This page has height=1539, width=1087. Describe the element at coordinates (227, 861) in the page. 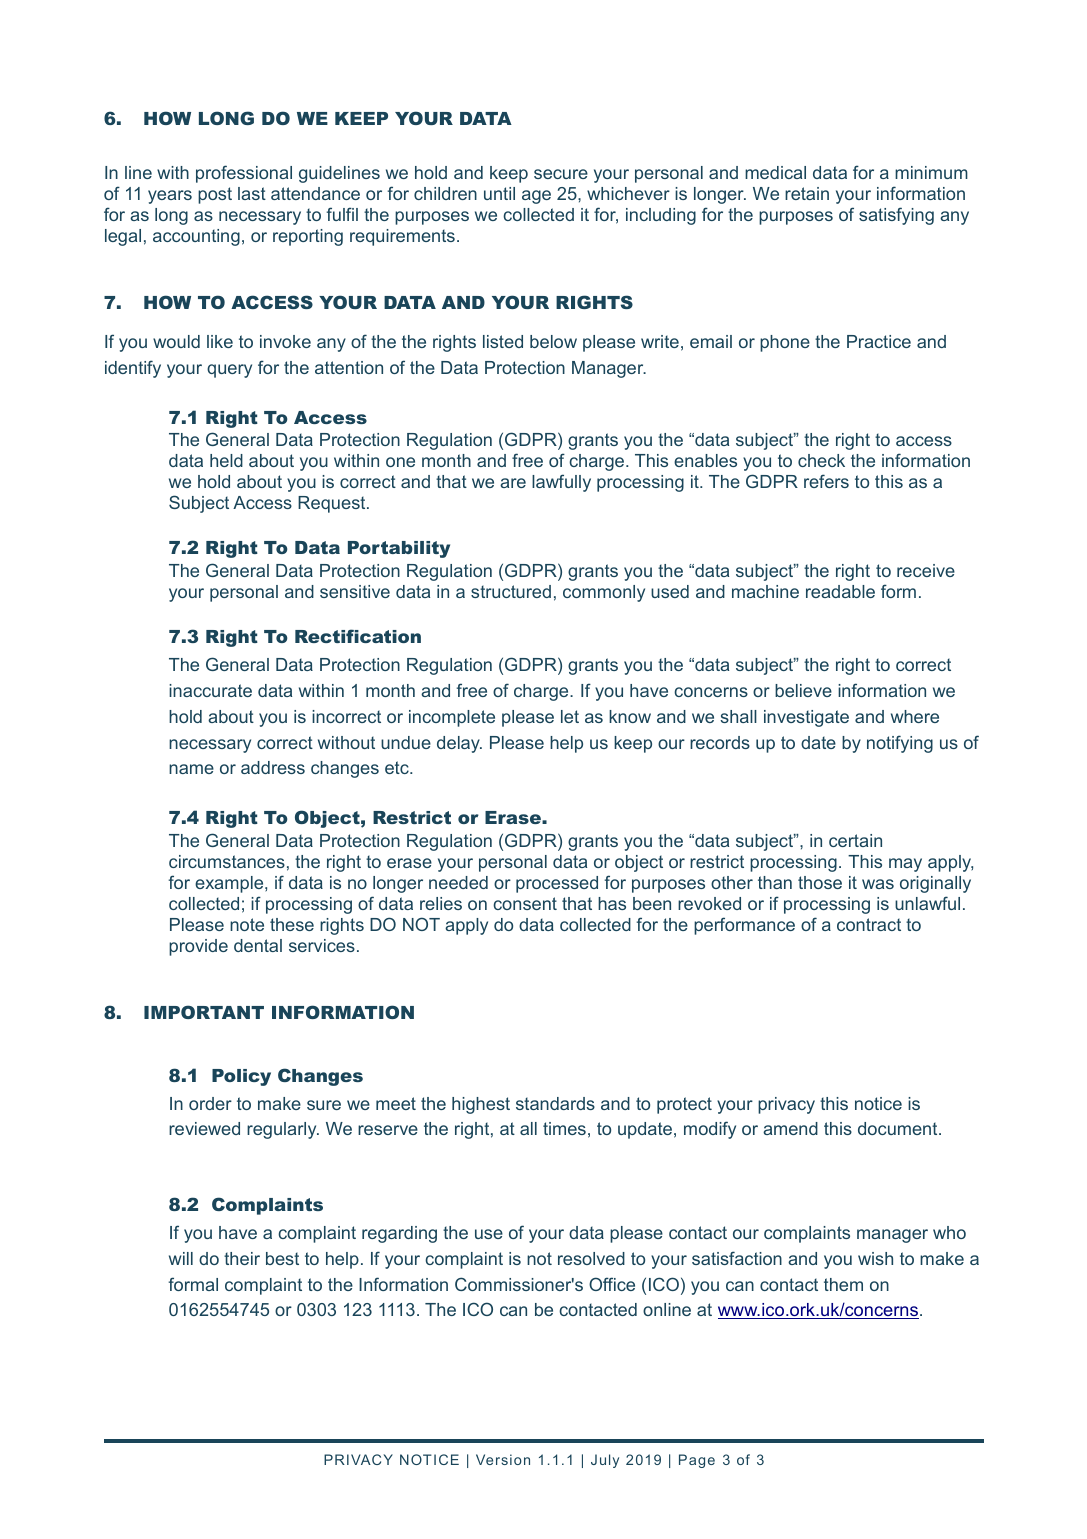

I see `circumstances` at that location.
